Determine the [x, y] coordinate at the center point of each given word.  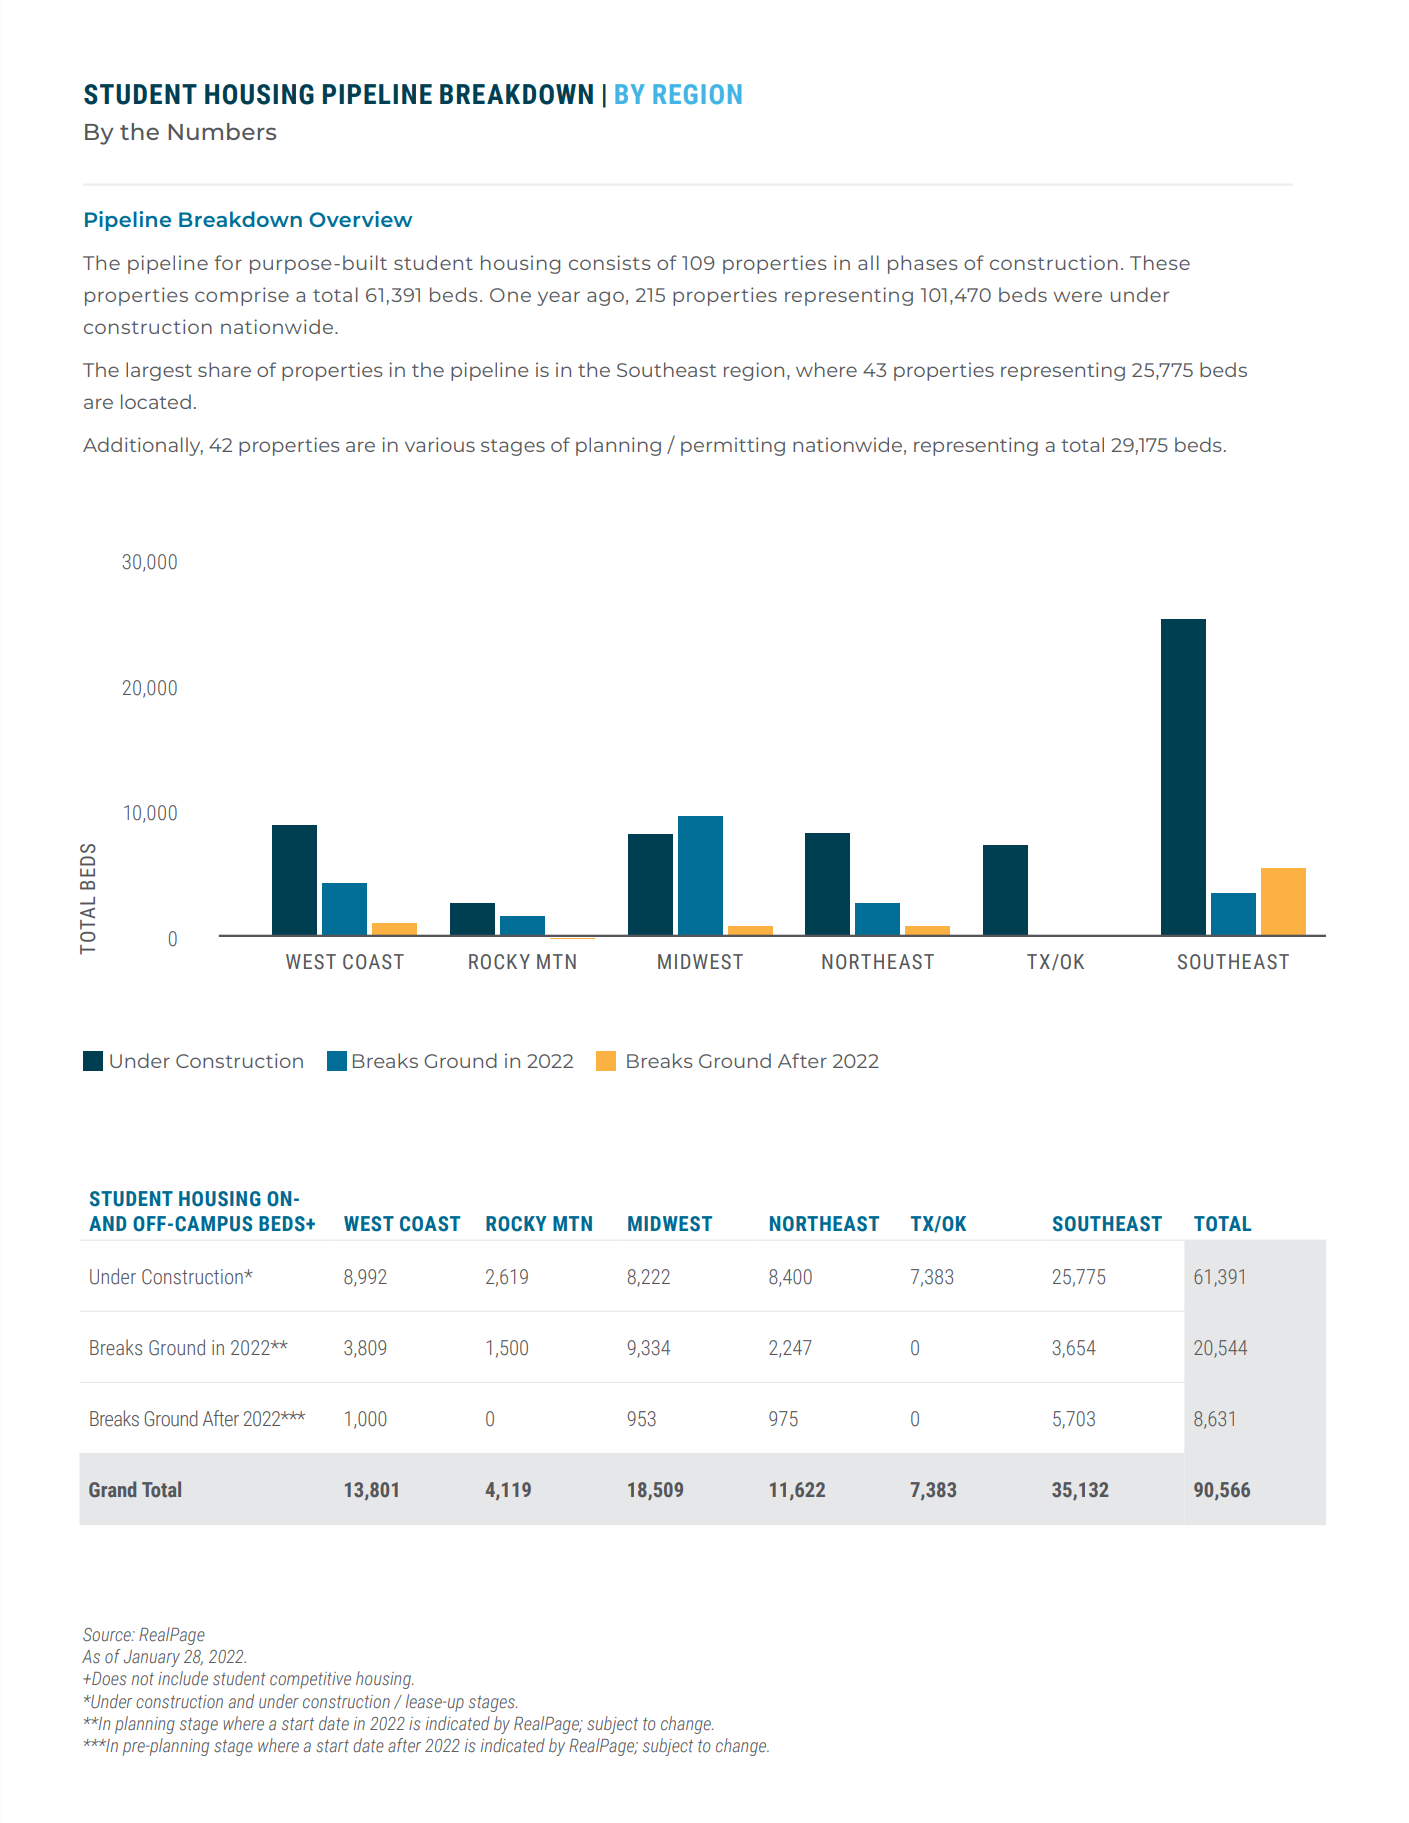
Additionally [143, 446]
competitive [310, 1680]
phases [923, 264]
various [440, 444]
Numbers [222, 131]
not [142, 1679]
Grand [112, 1489]
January [152, 1658]
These [1160, 262]
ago [605, 298]
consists [610, 262]
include [183, 1678]
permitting [733, 446]
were [1077, 296]
